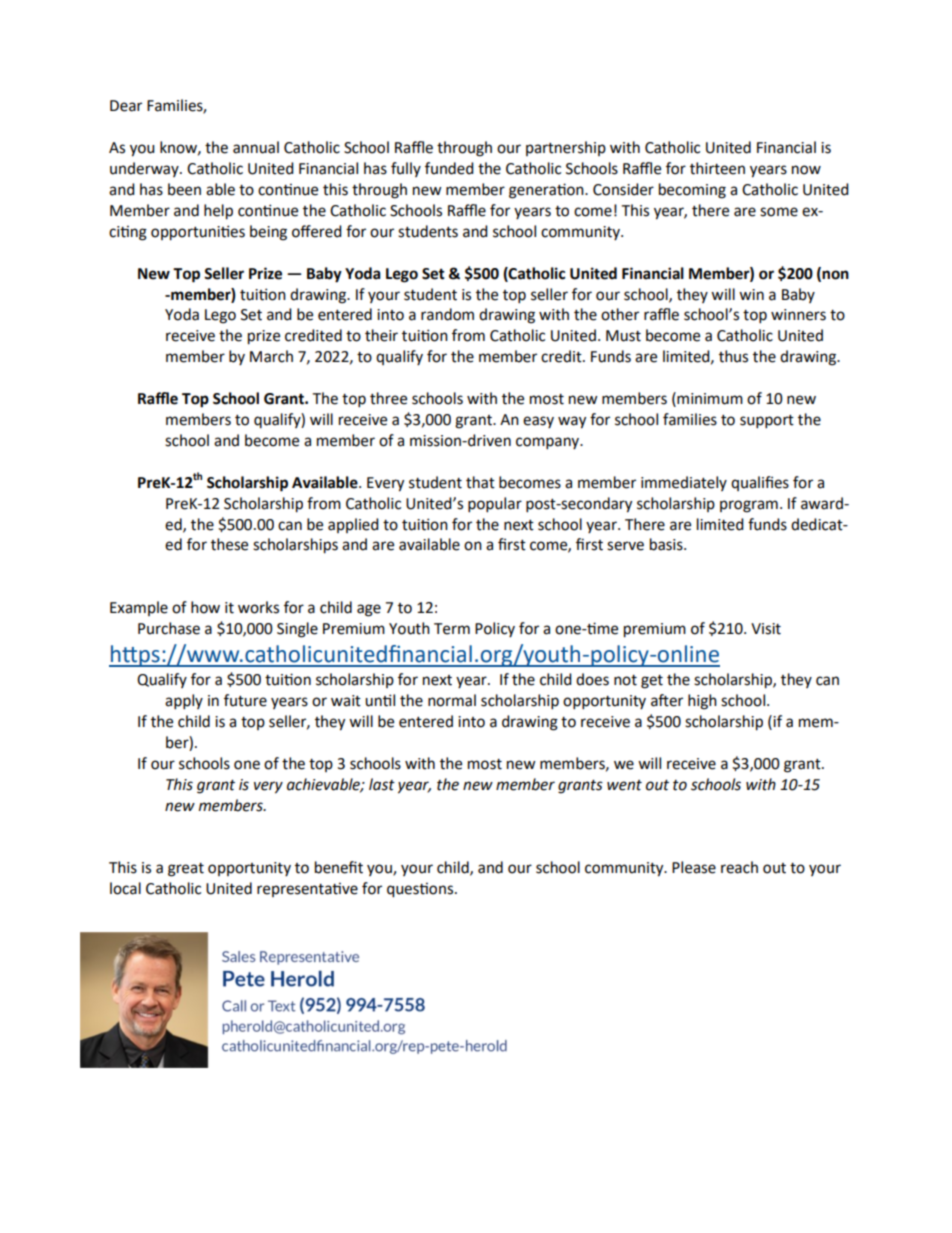 The height and width of the page is (1233, 952). I want to click on questions, so click(421, 890).
